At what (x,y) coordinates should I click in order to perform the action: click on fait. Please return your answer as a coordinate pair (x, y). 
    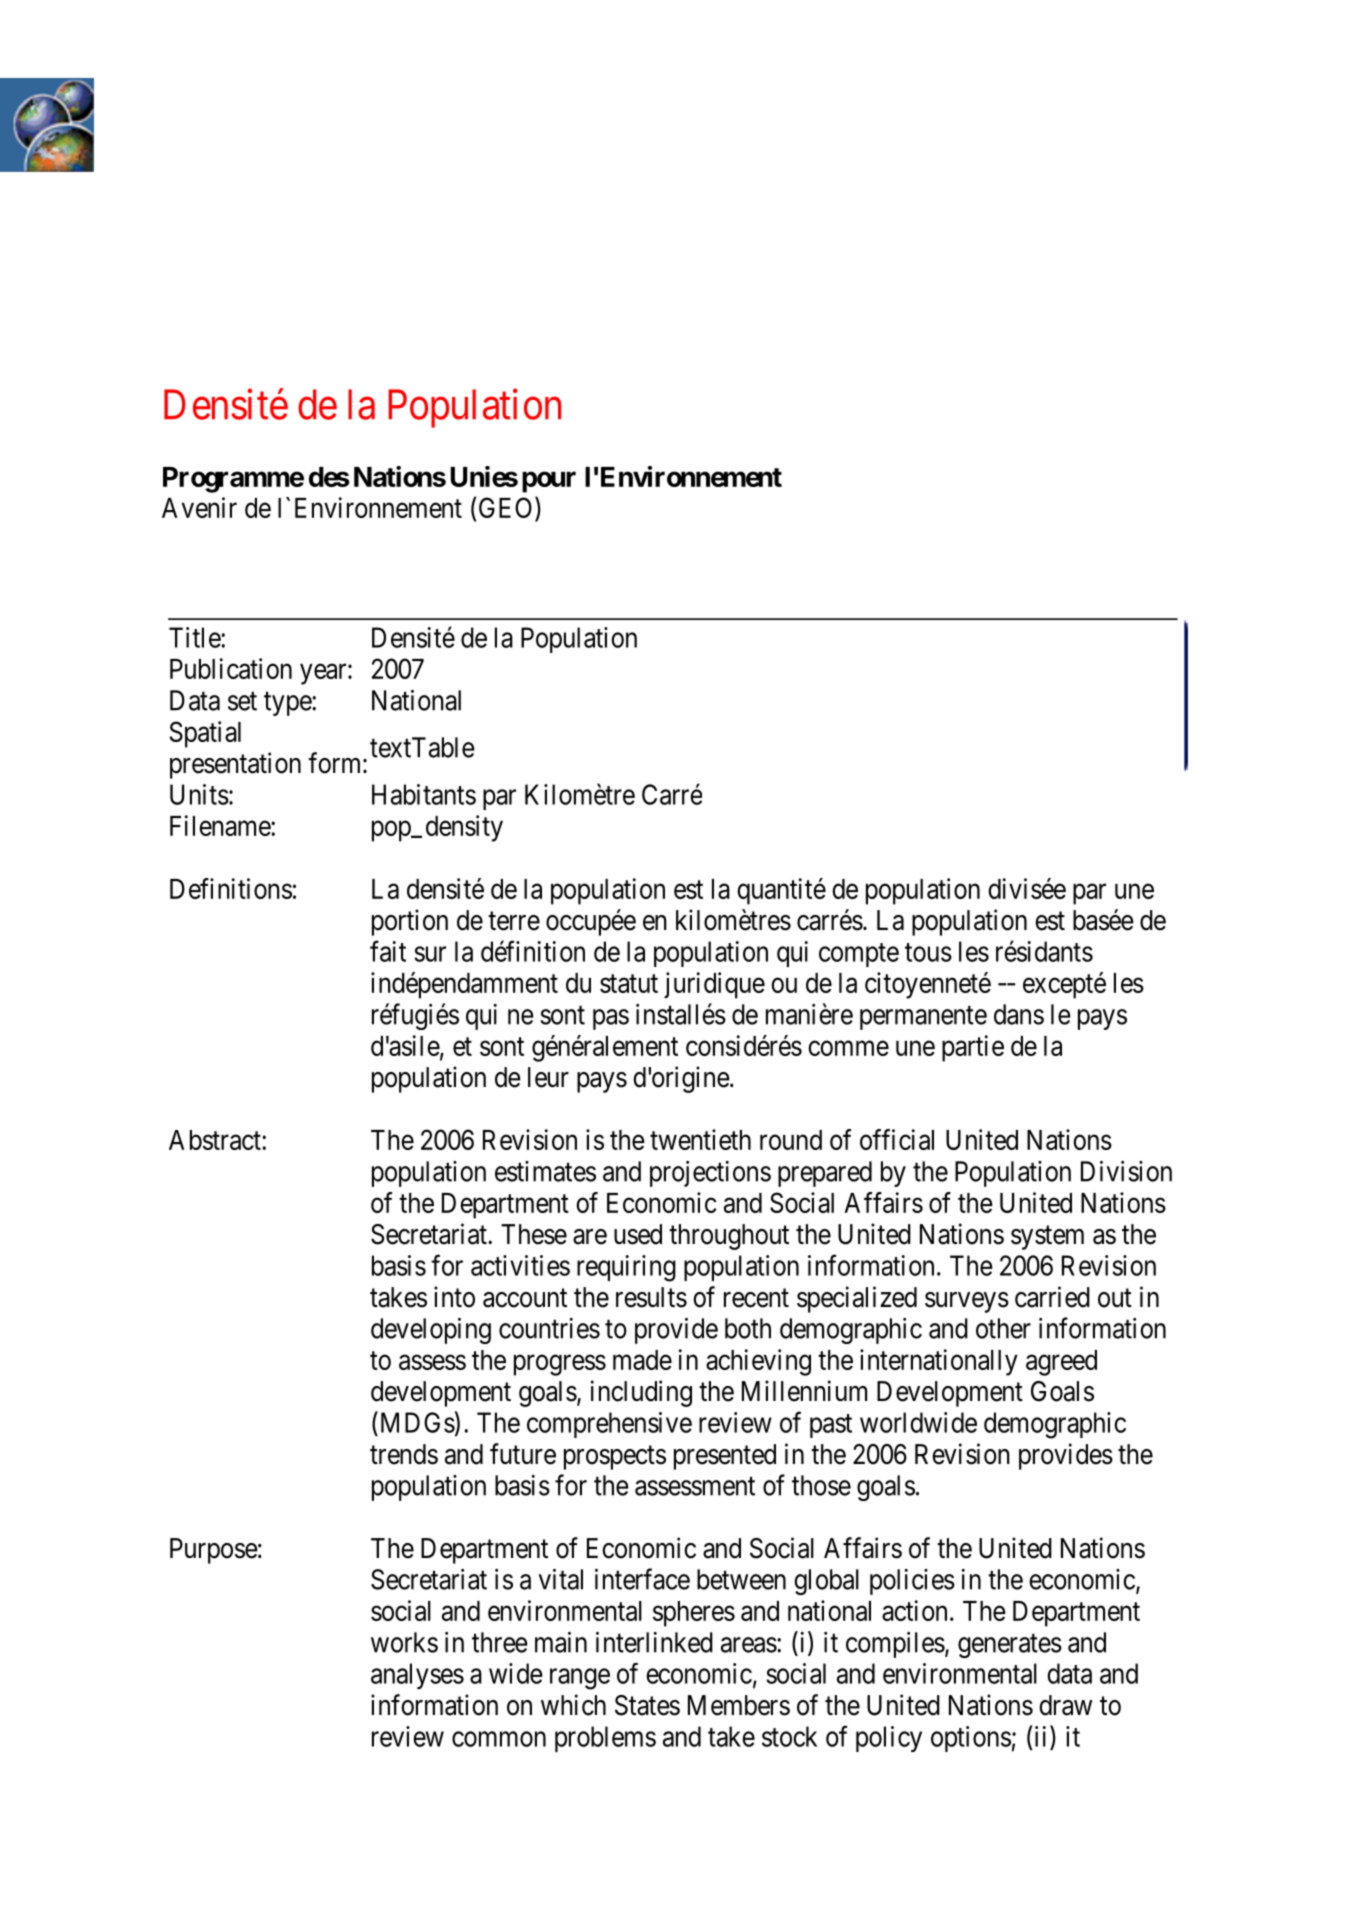
    Looking at the image, I should click on (388, 951).
